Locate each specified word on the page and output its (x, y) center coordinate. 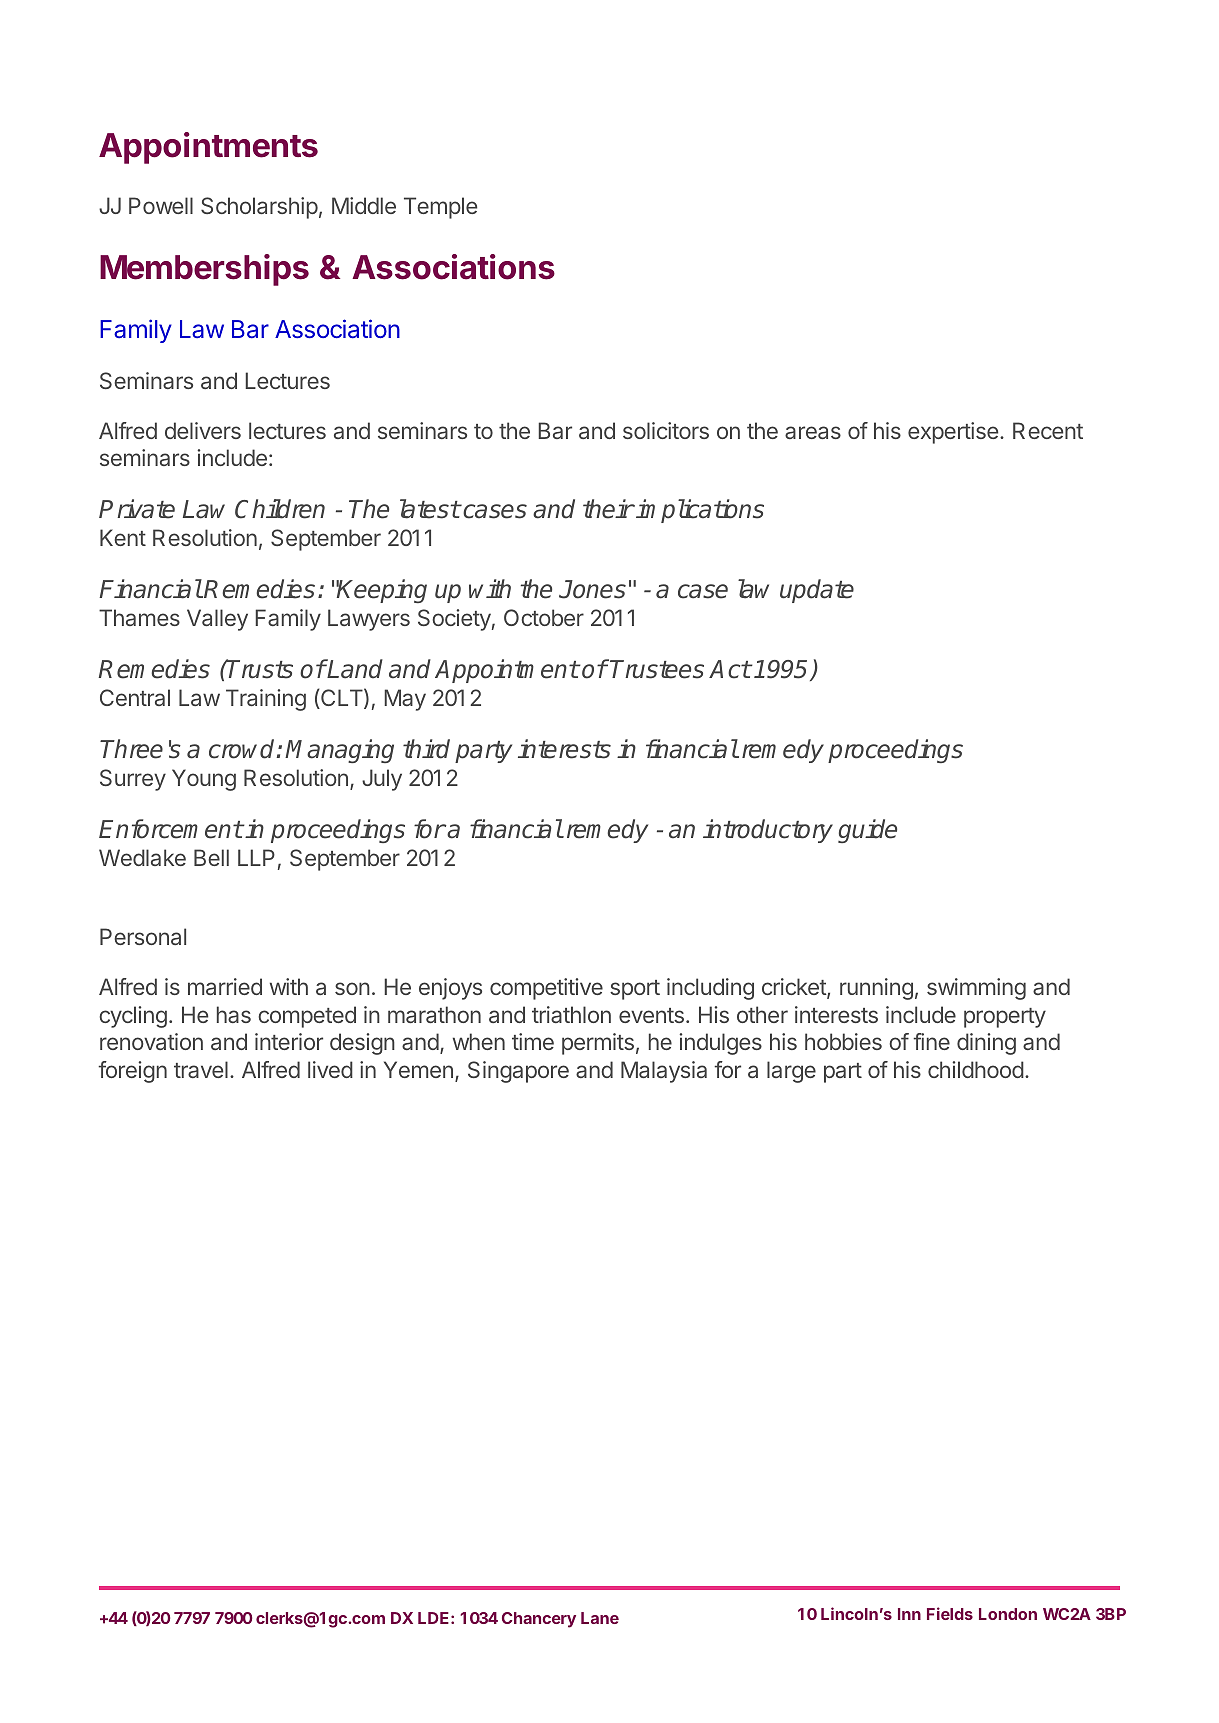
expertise (953, 433)
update (817, 591)
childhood (976, 1069)
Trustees (657, 669)
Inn (909, 1614)
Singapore (518, 1072)
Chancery (539, 1620)
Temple (440, 208)
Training (266, 700)
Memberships (204, 270)
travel (201, 1069)
